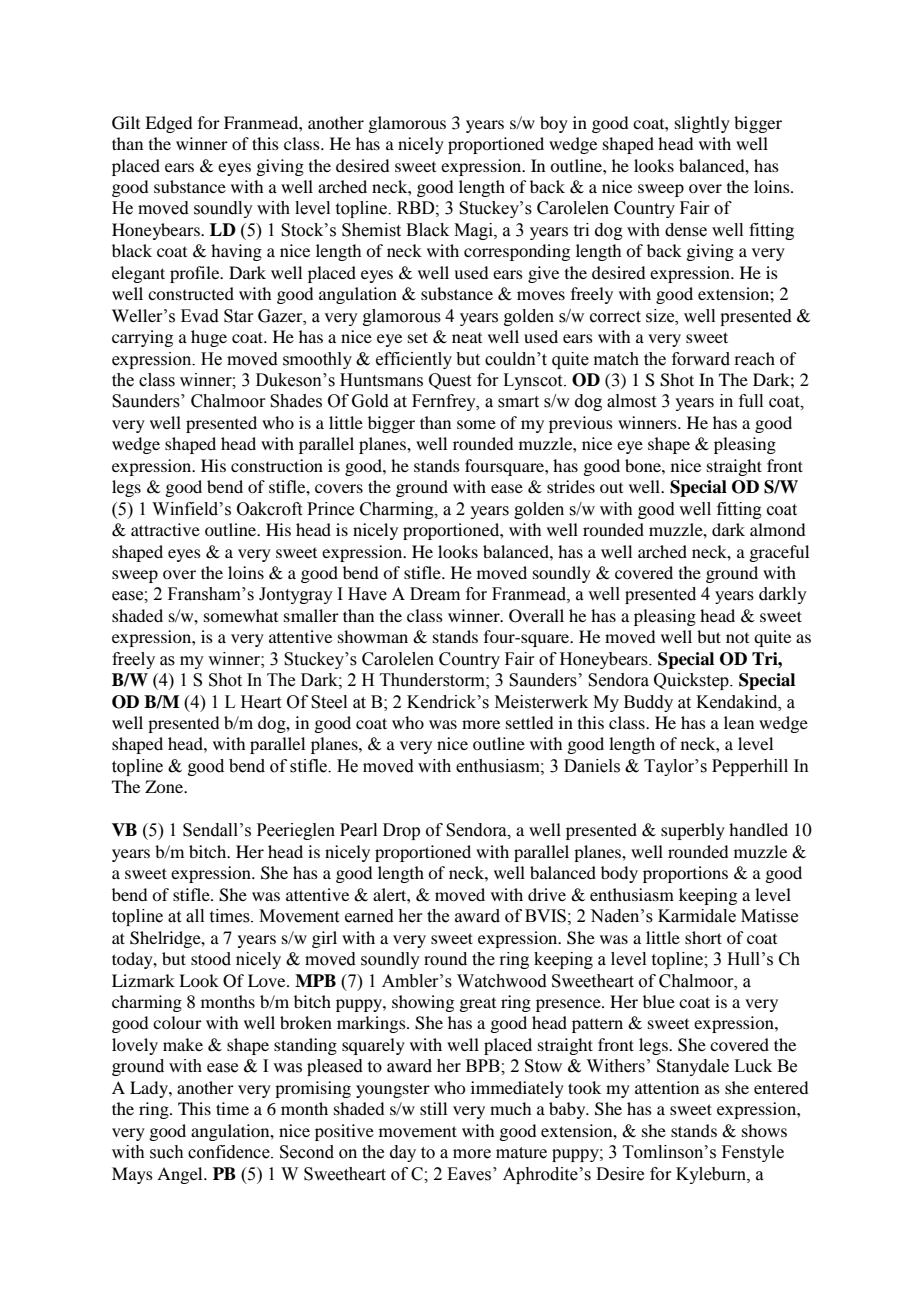 Image resolution: width=924 pixels, height=1308 pixels. What do you see at coordinates (644, 465) in the screenshot?
I see `bone` at bounding box center [644, 465].
